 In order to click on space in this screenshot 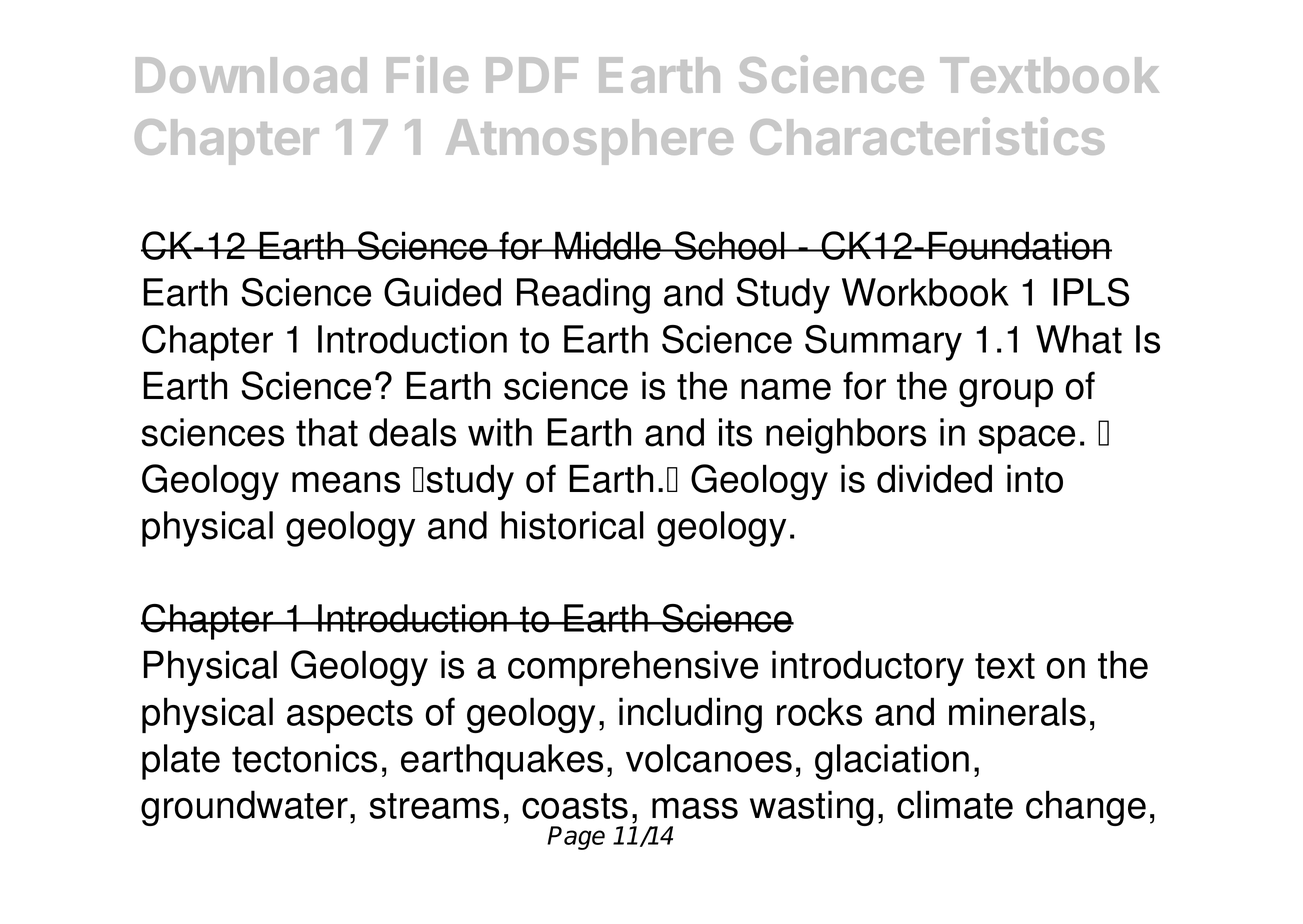, I will do `click(1026, 439)`.
